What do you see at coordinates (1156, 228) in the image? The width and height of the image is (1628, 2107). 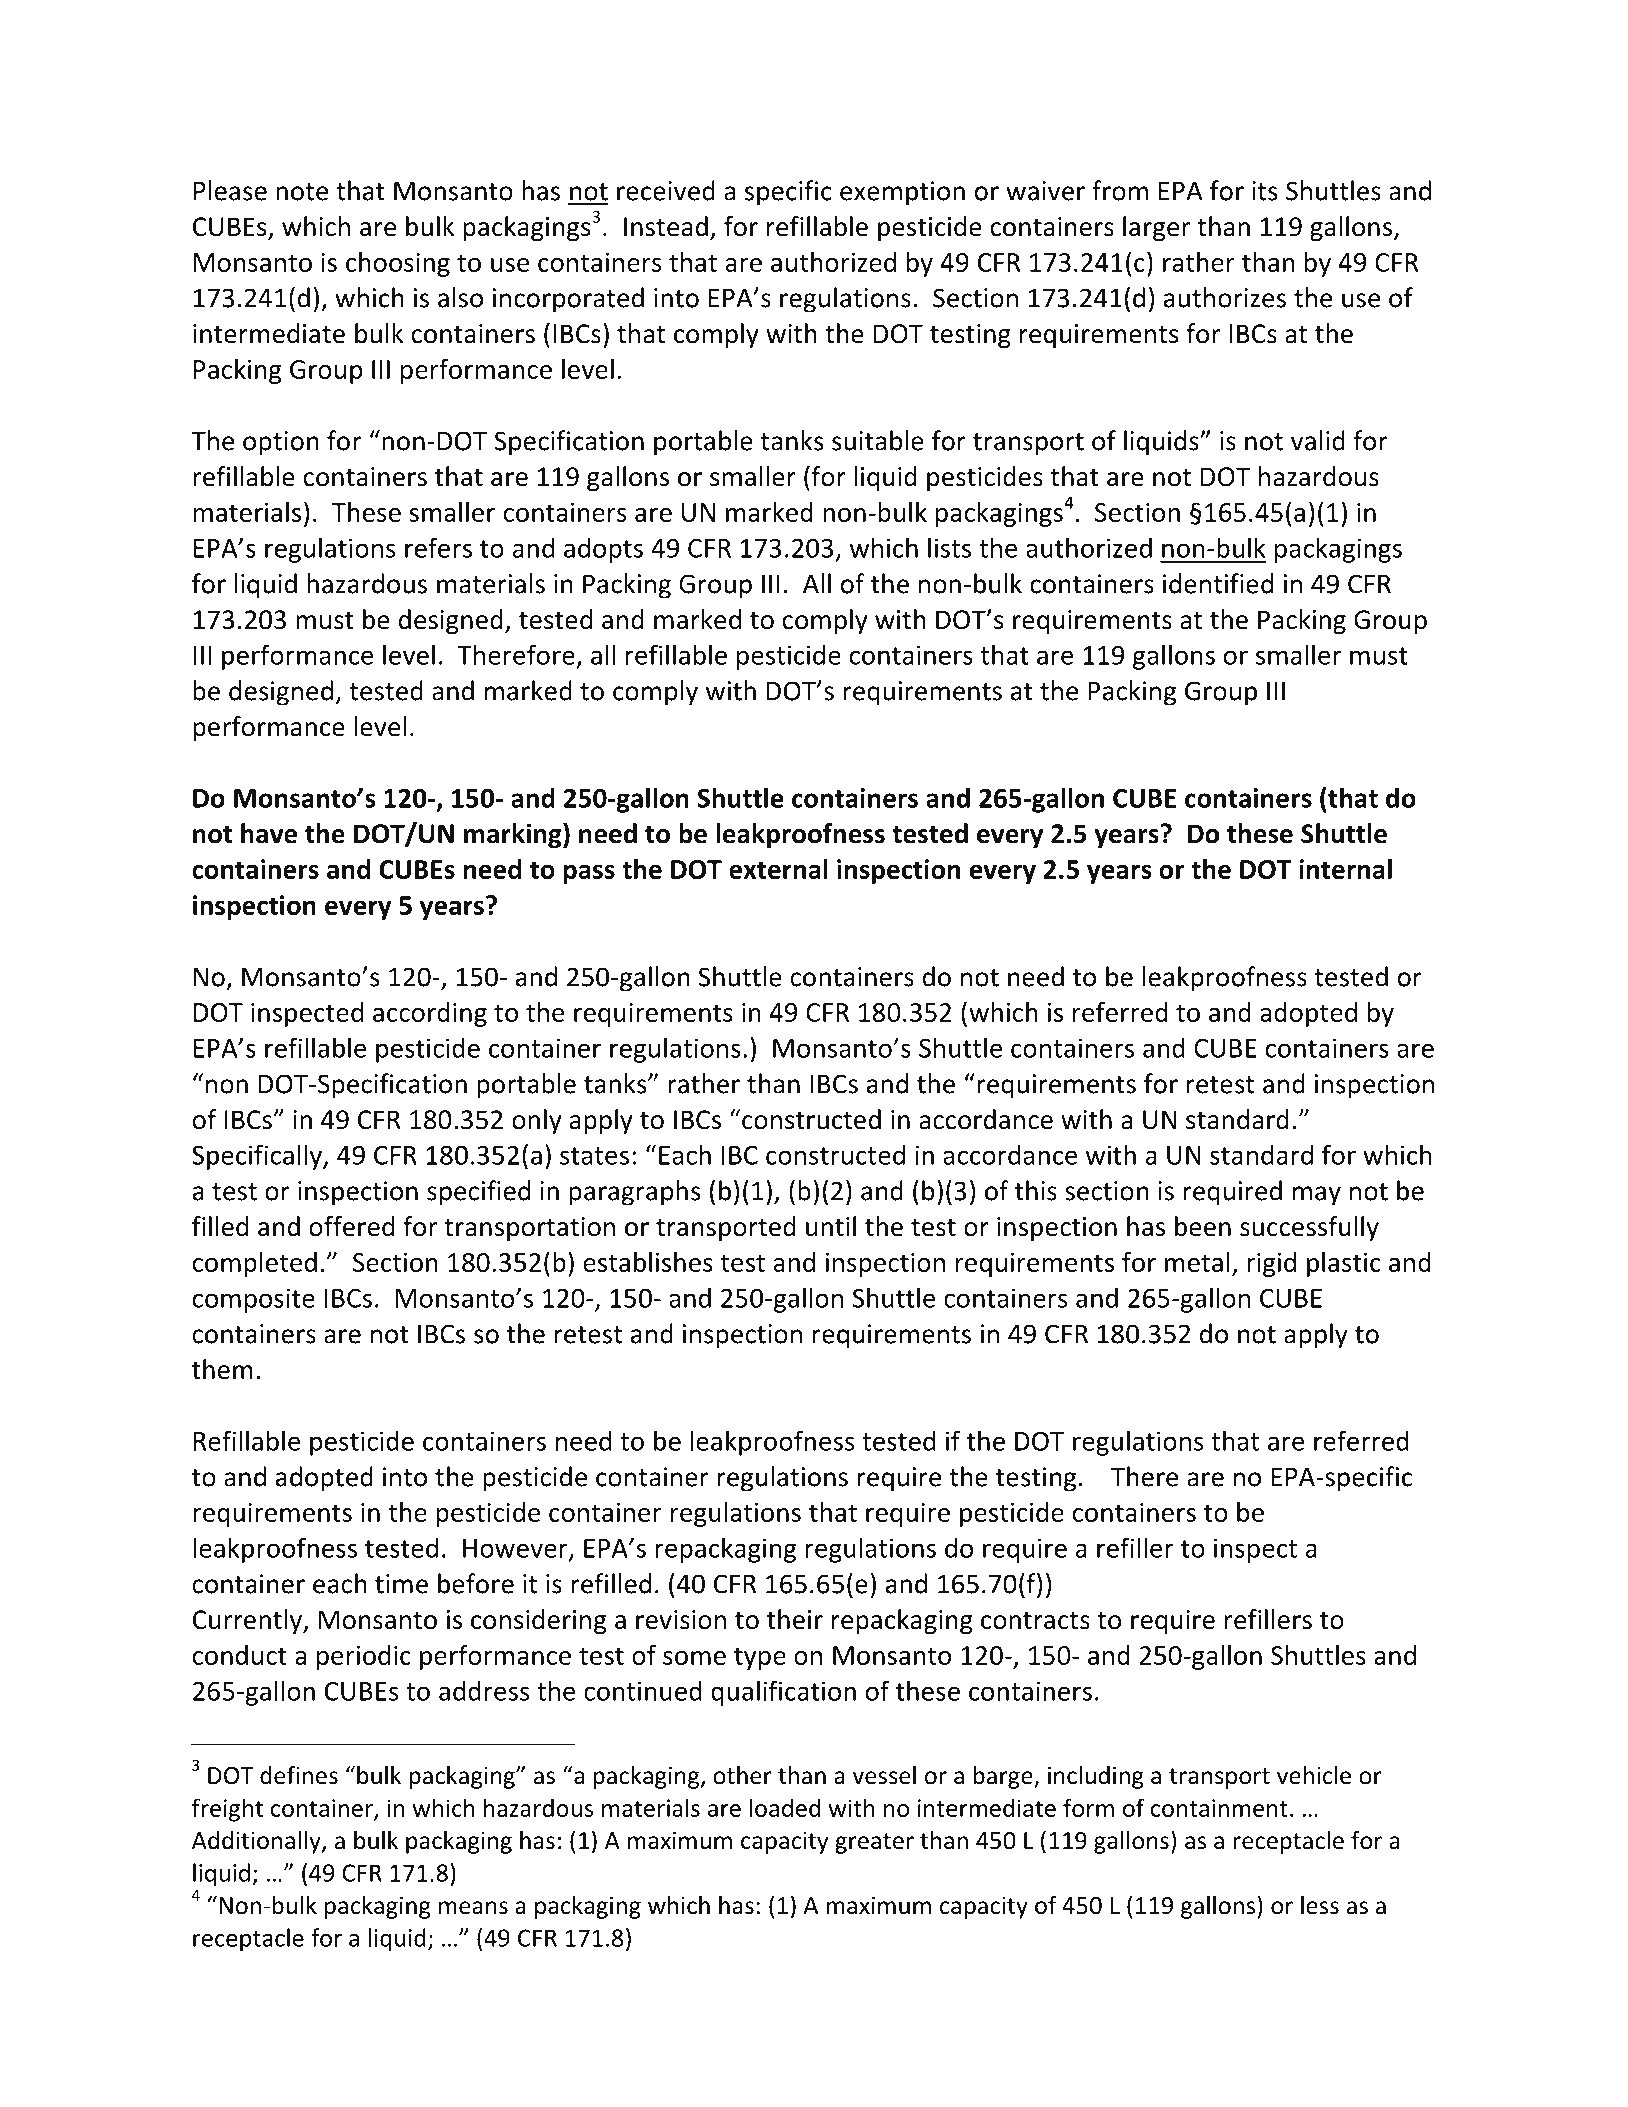 I see `larger` at bounding box center [1156, 228].
